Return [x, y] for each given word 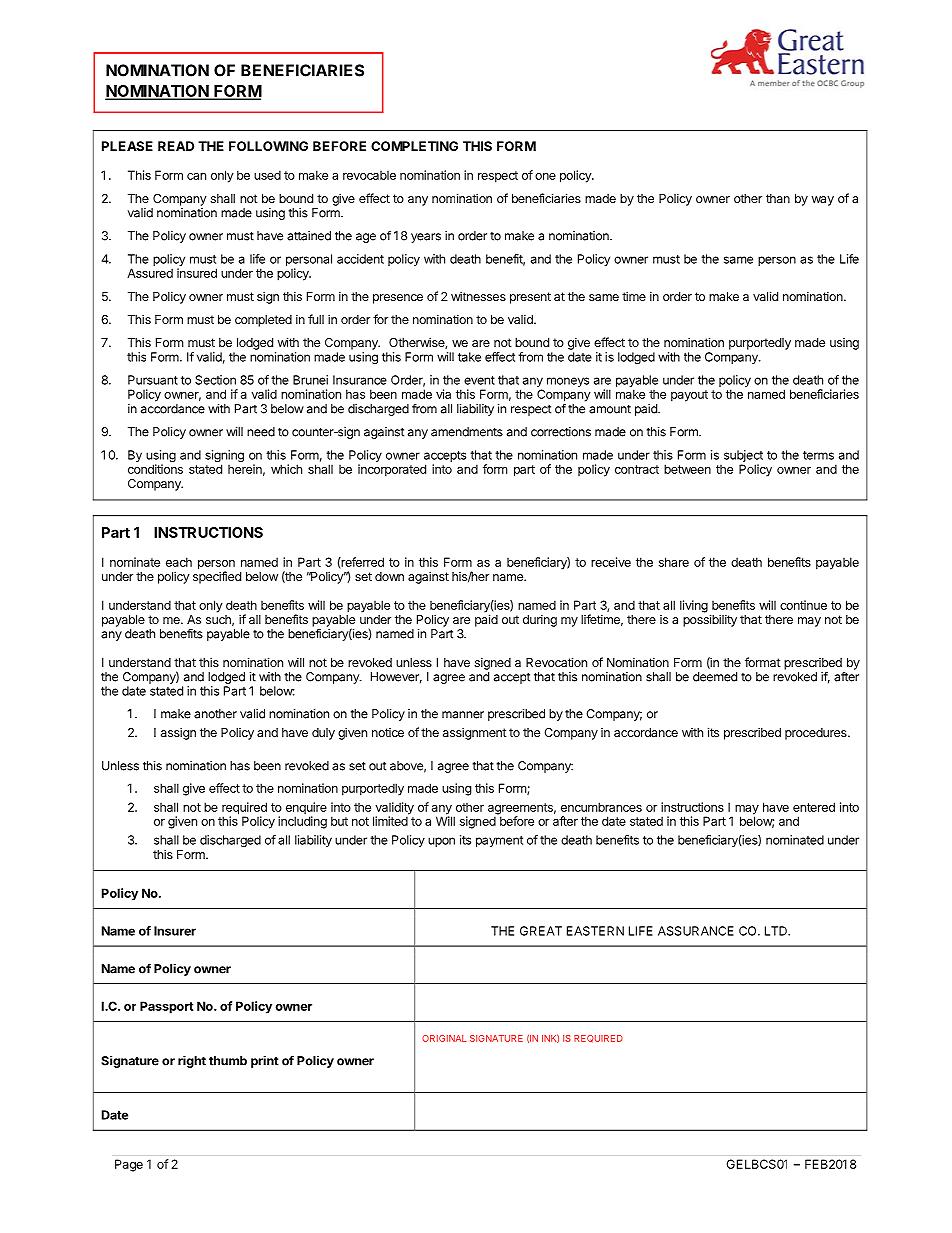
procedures [817, 734]
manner [463, 715]
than [778, 198]
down [389, 576]
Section [215, 380]
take [469, 357]
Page [129, 1165]
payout [689, 396]
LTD [777, 931]
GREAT [541, 931]
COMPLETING [414, 146]
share [674, 562]
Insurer [175, 931]
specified [217, 577]
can [196, 176]
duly [323, 734]
